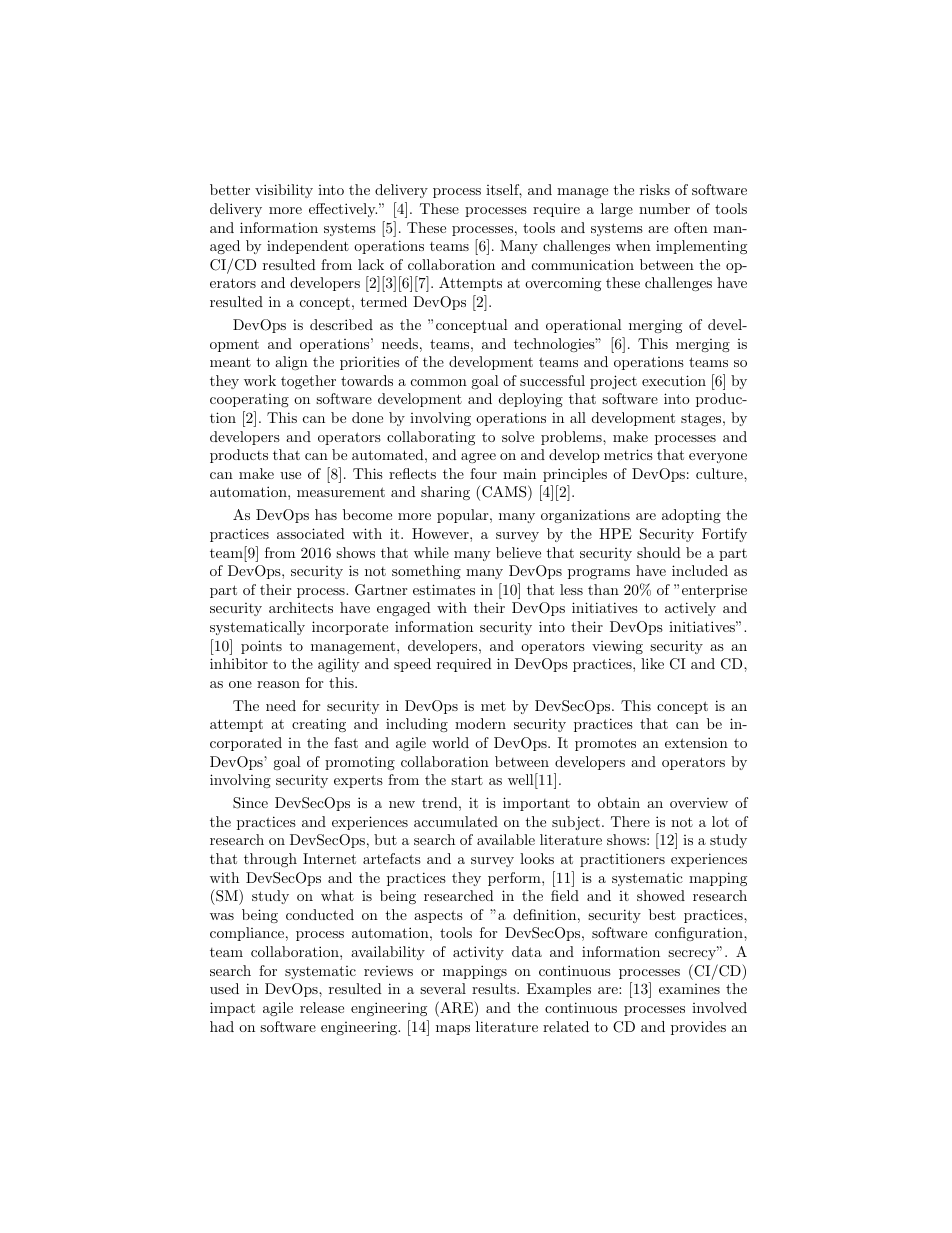 The height and width of the screenshot is (1233, 952). Describe the element at coordinates (319, 725) in the screenshot. I see `creating` at that location.
